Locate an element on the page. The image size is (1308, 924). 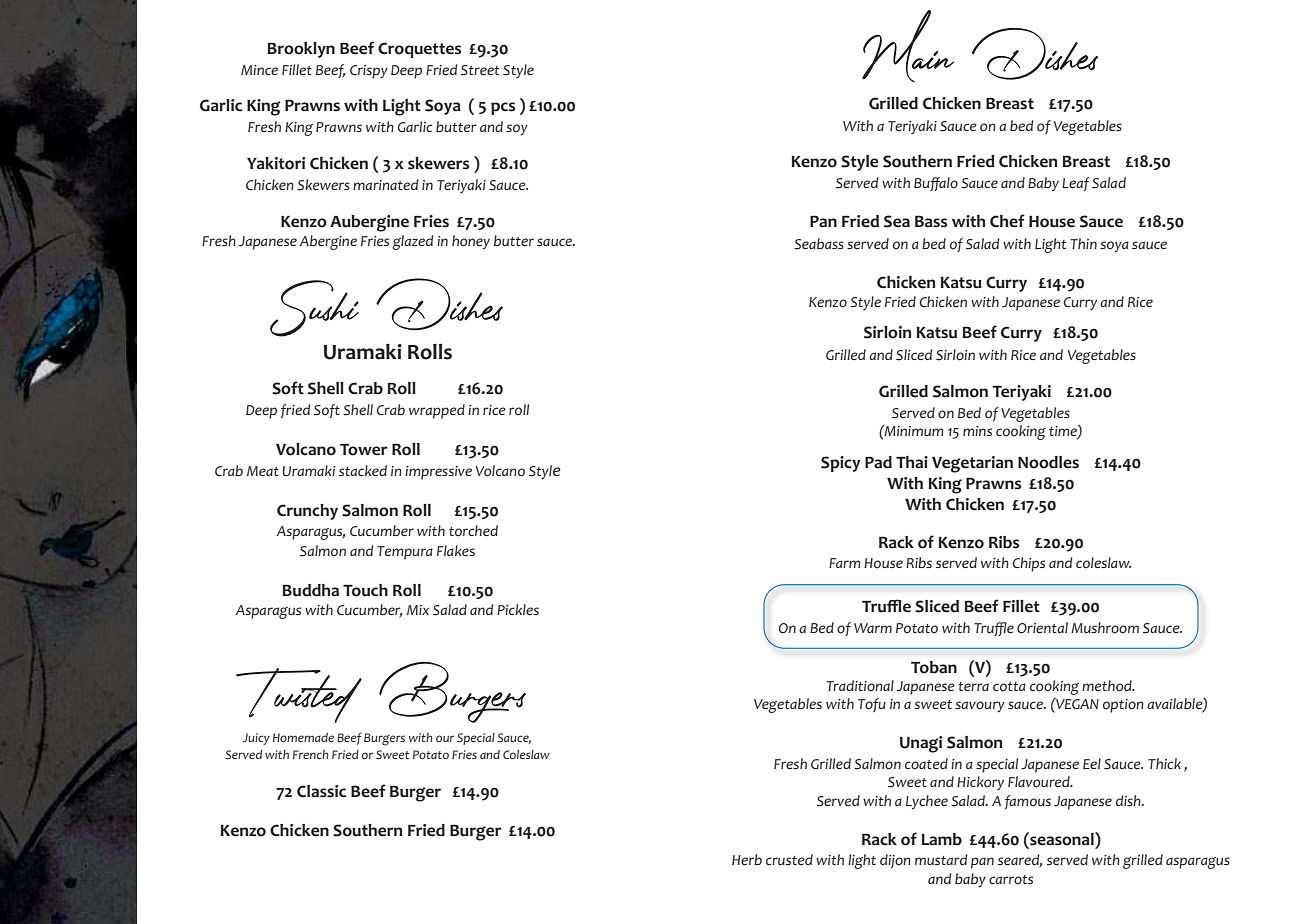
tower is located at coordinates (364, 450).
